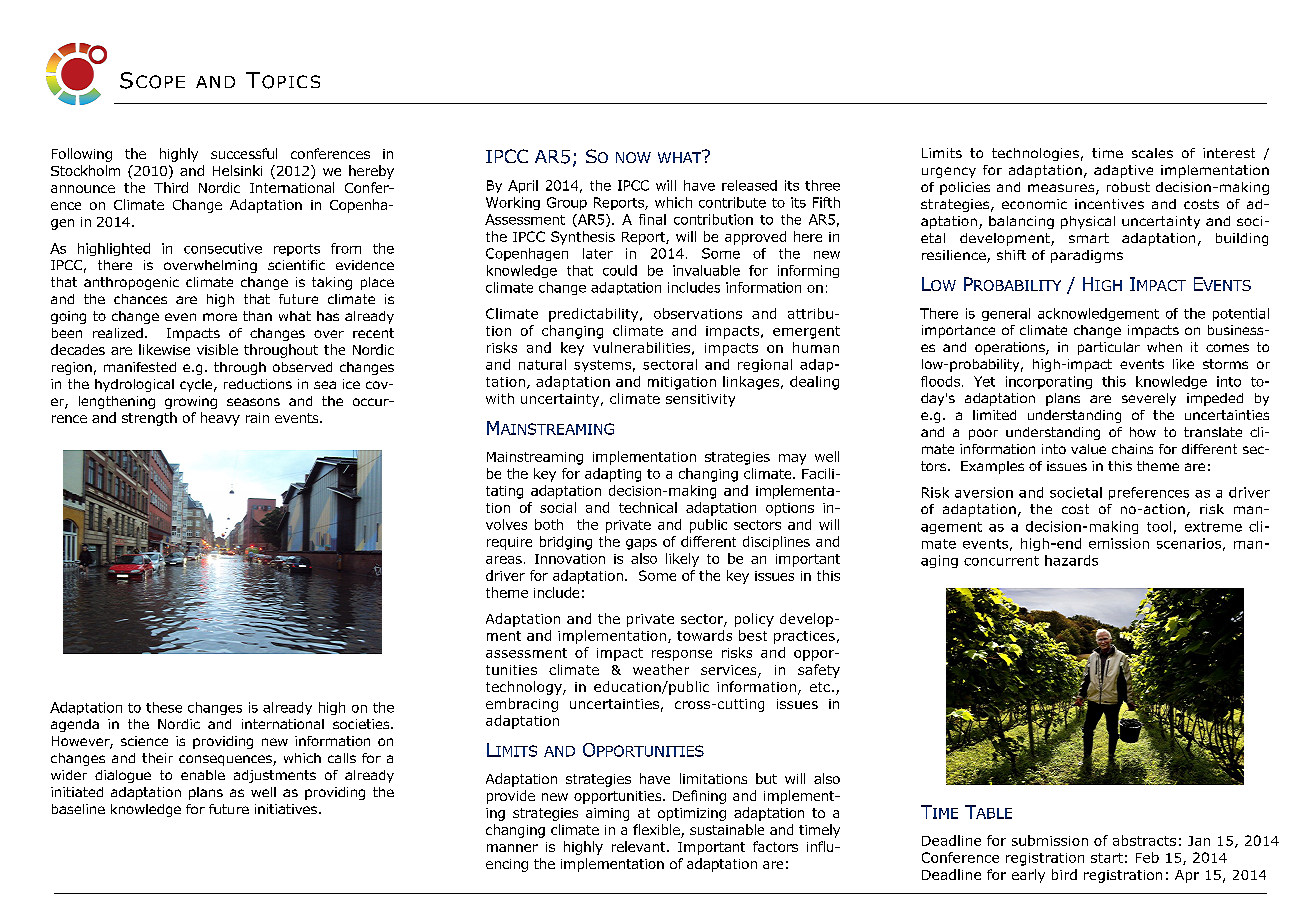  What do you see at coordinates (237, 170) in the screenshot?
I see `Helsinki` at bounding box center [237, 170].
